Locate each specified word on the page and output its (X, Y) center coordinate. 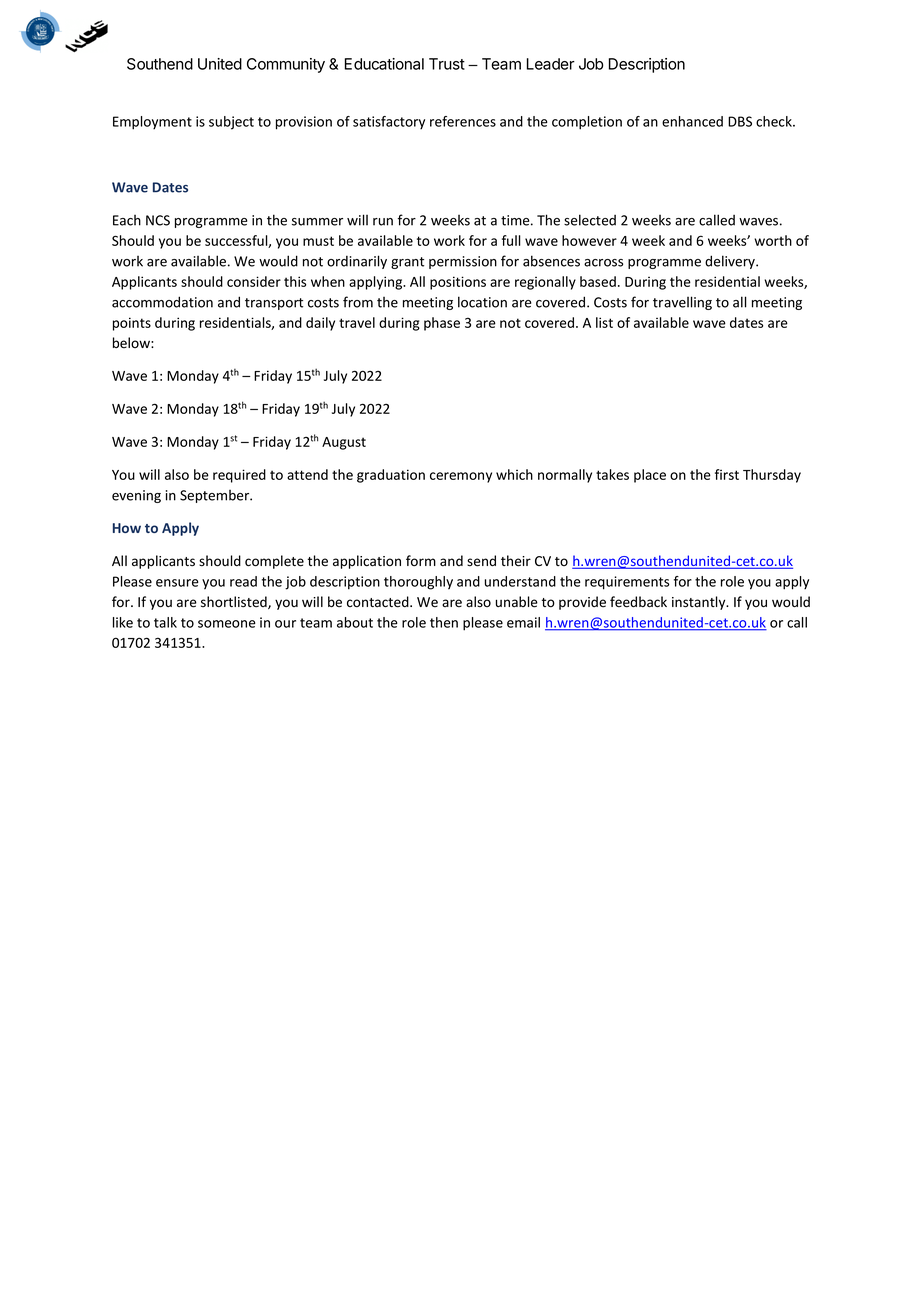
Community (286, 65)
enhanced (692, 121)
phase (442, 324)
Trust (447, 64)
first (727, 474)
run (383, 222)
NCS (158, 220)
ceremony (461, 477)
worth (773, 240)
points (132, 324)
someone (227, 624)
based (598, 281)
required (239, 476)
